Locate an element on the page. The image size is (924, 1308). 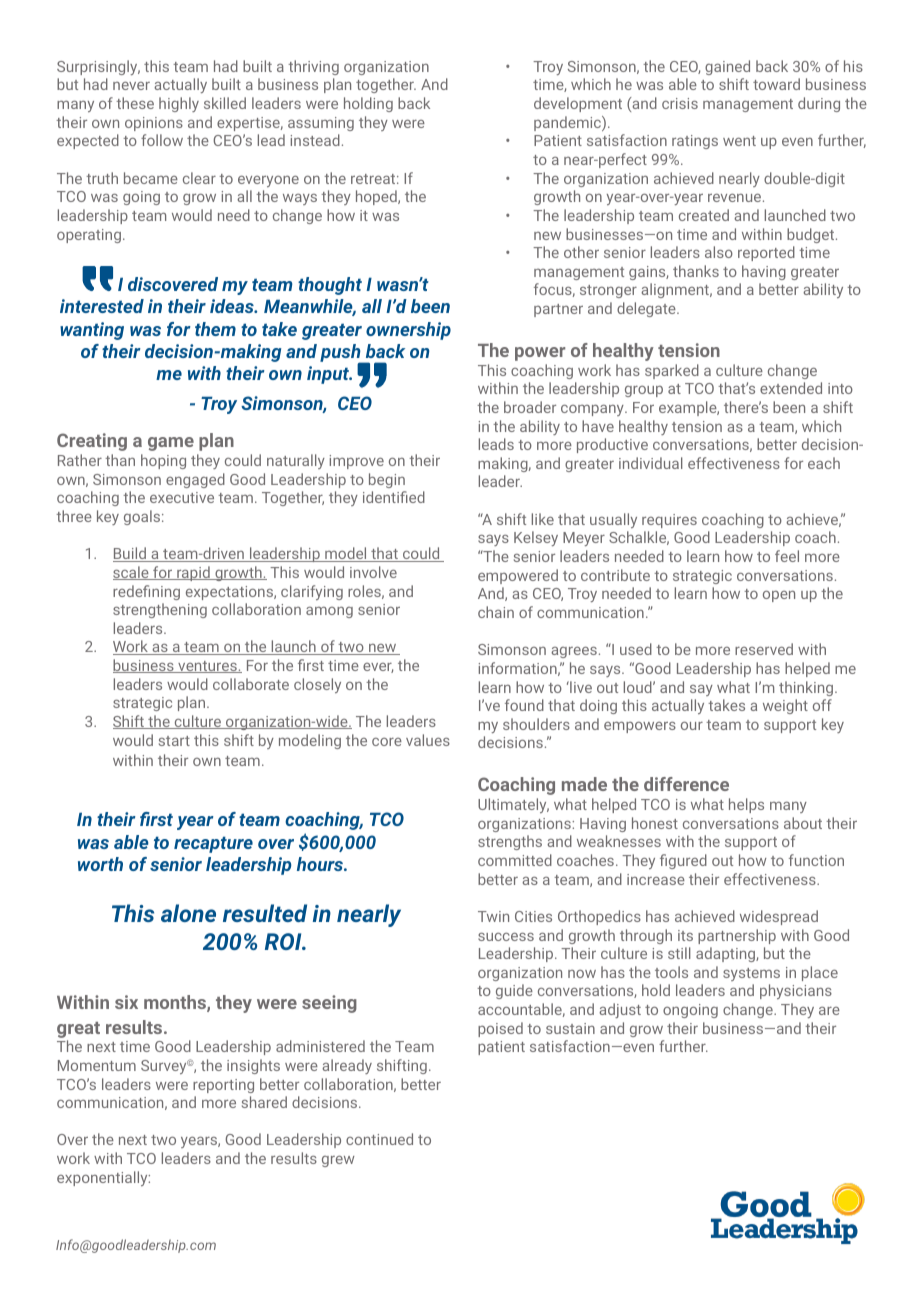
ownership is located at coordinates (408, 331).
